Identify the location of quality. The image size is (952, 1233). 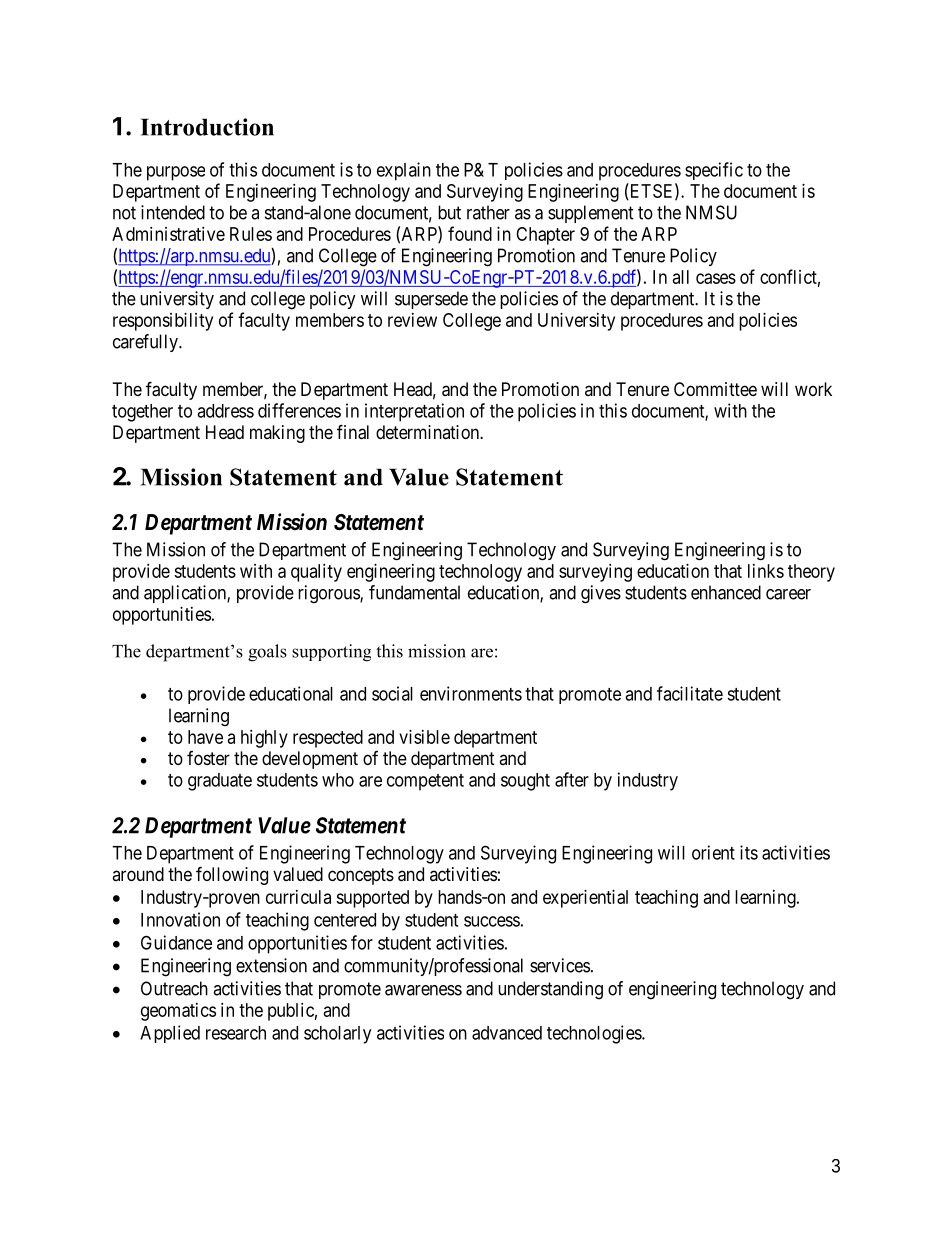
(316, 573).
